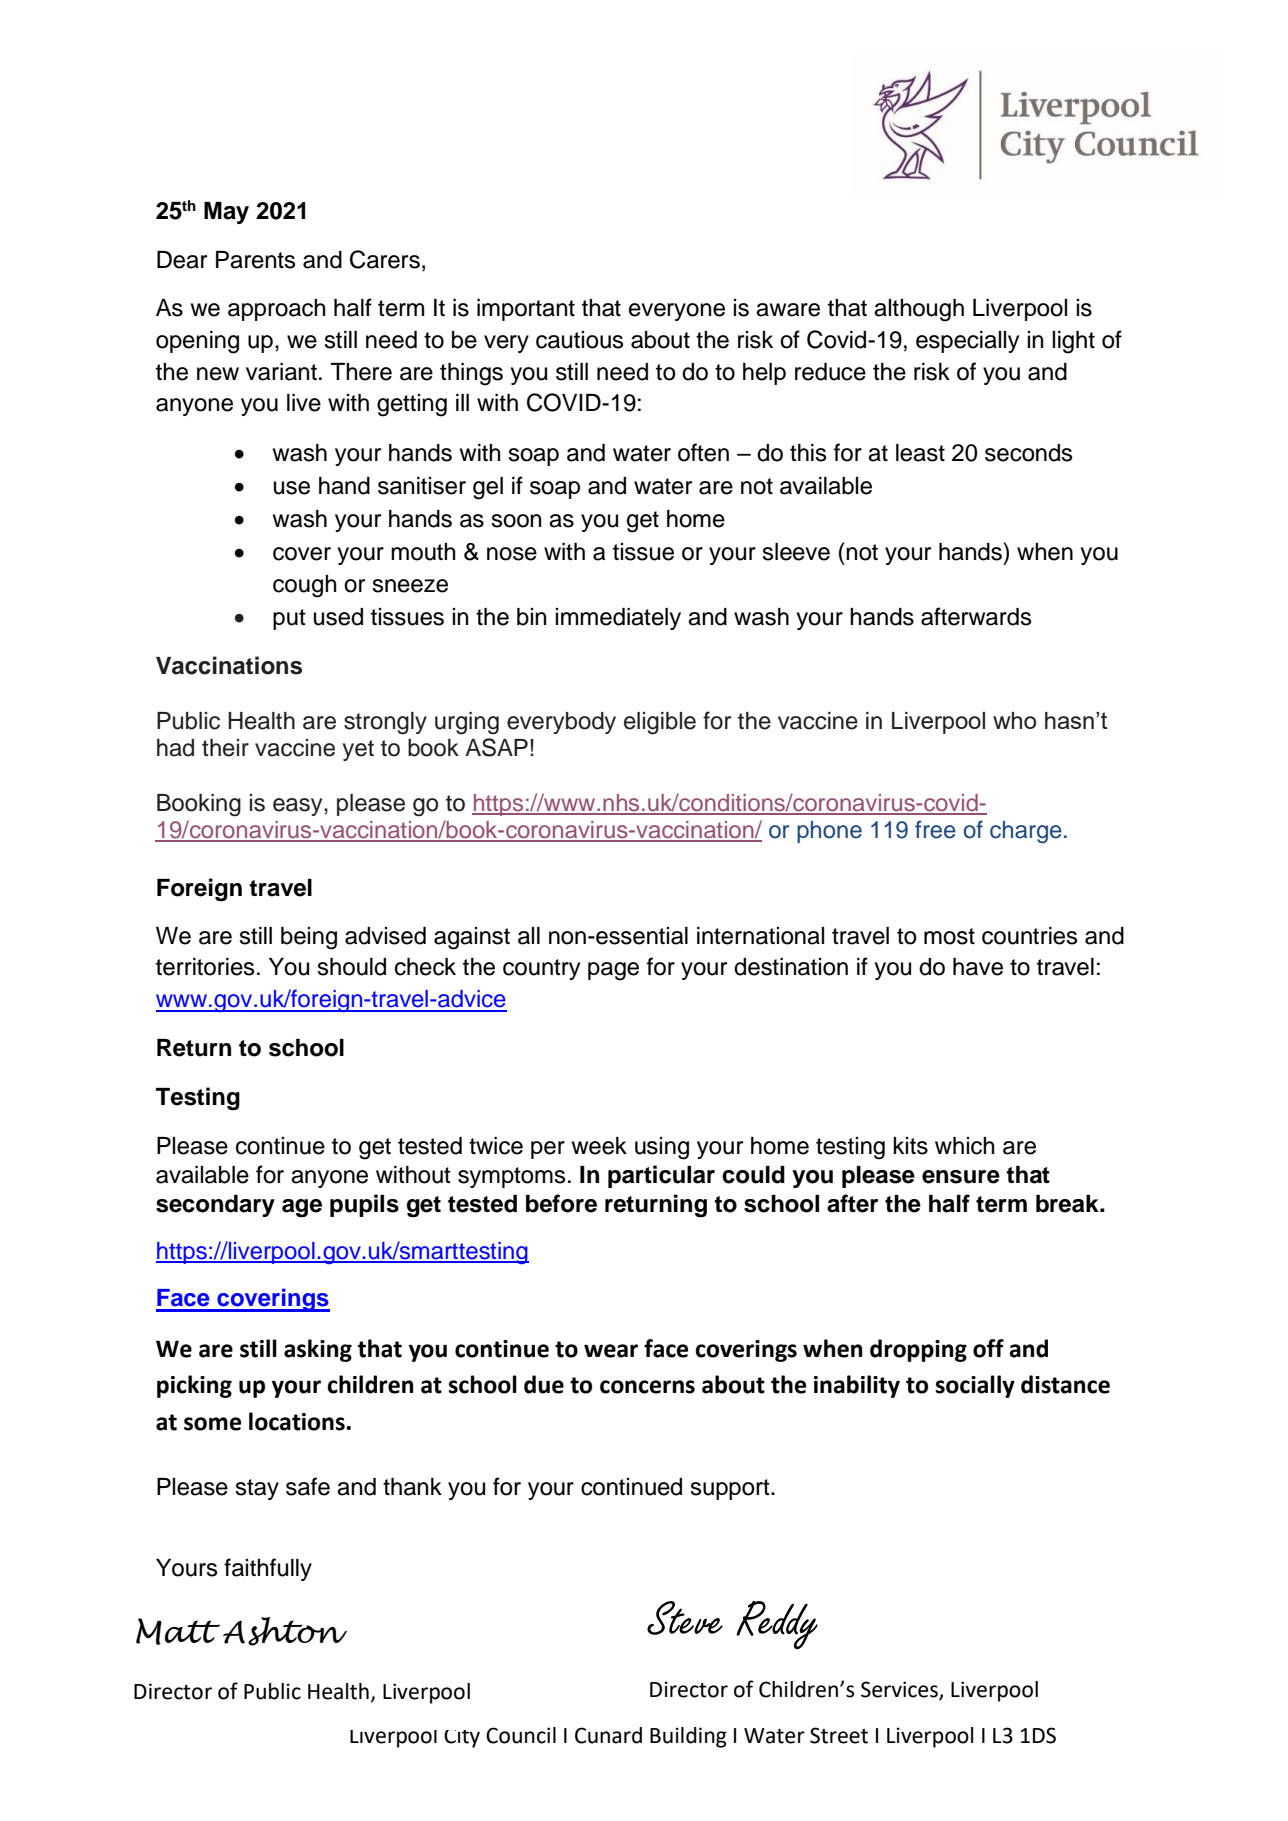  I want to click on although, so click(919, 310).
